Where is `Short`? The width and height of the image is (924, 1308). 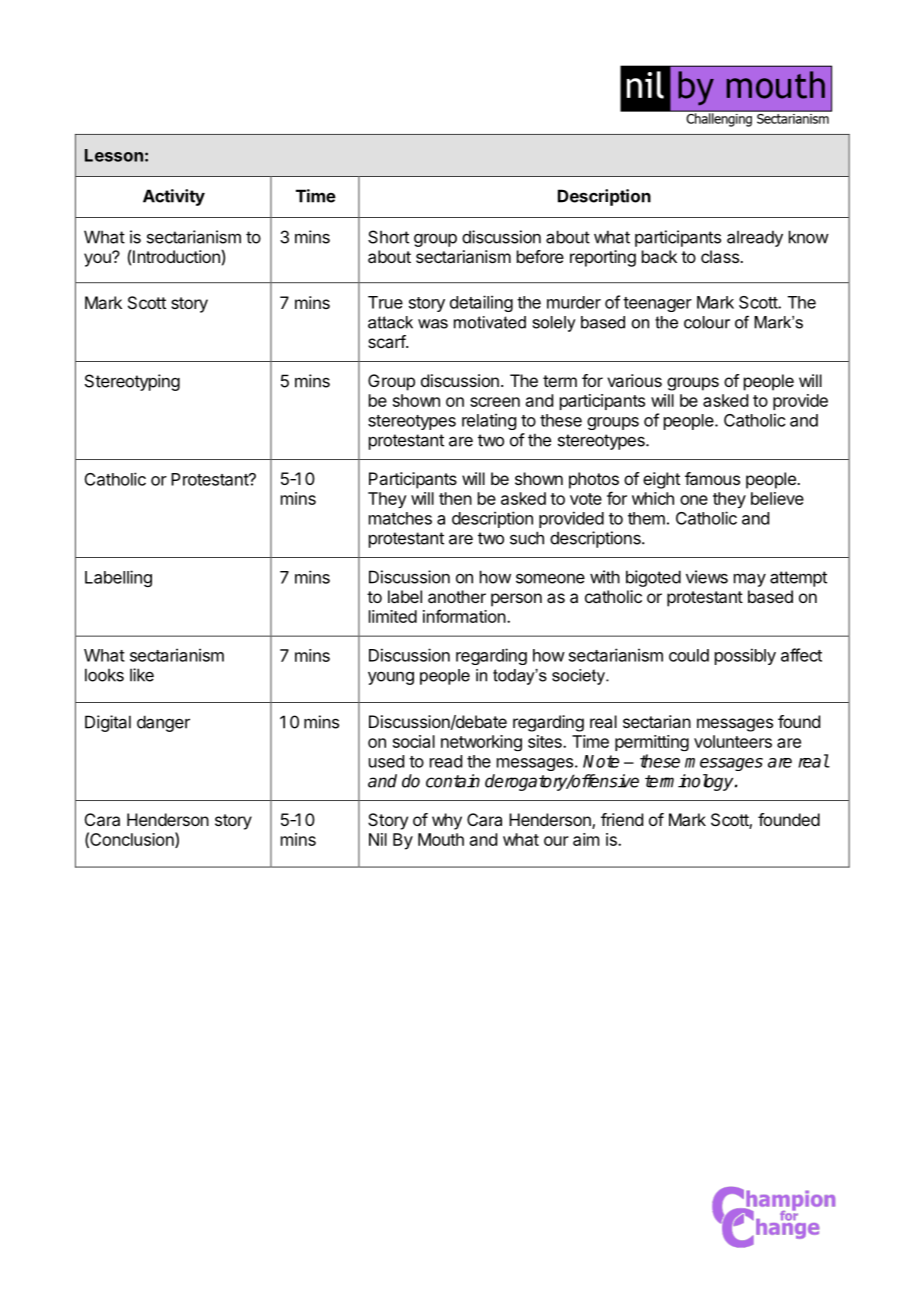 Short is located at coordinates (388, 237).
